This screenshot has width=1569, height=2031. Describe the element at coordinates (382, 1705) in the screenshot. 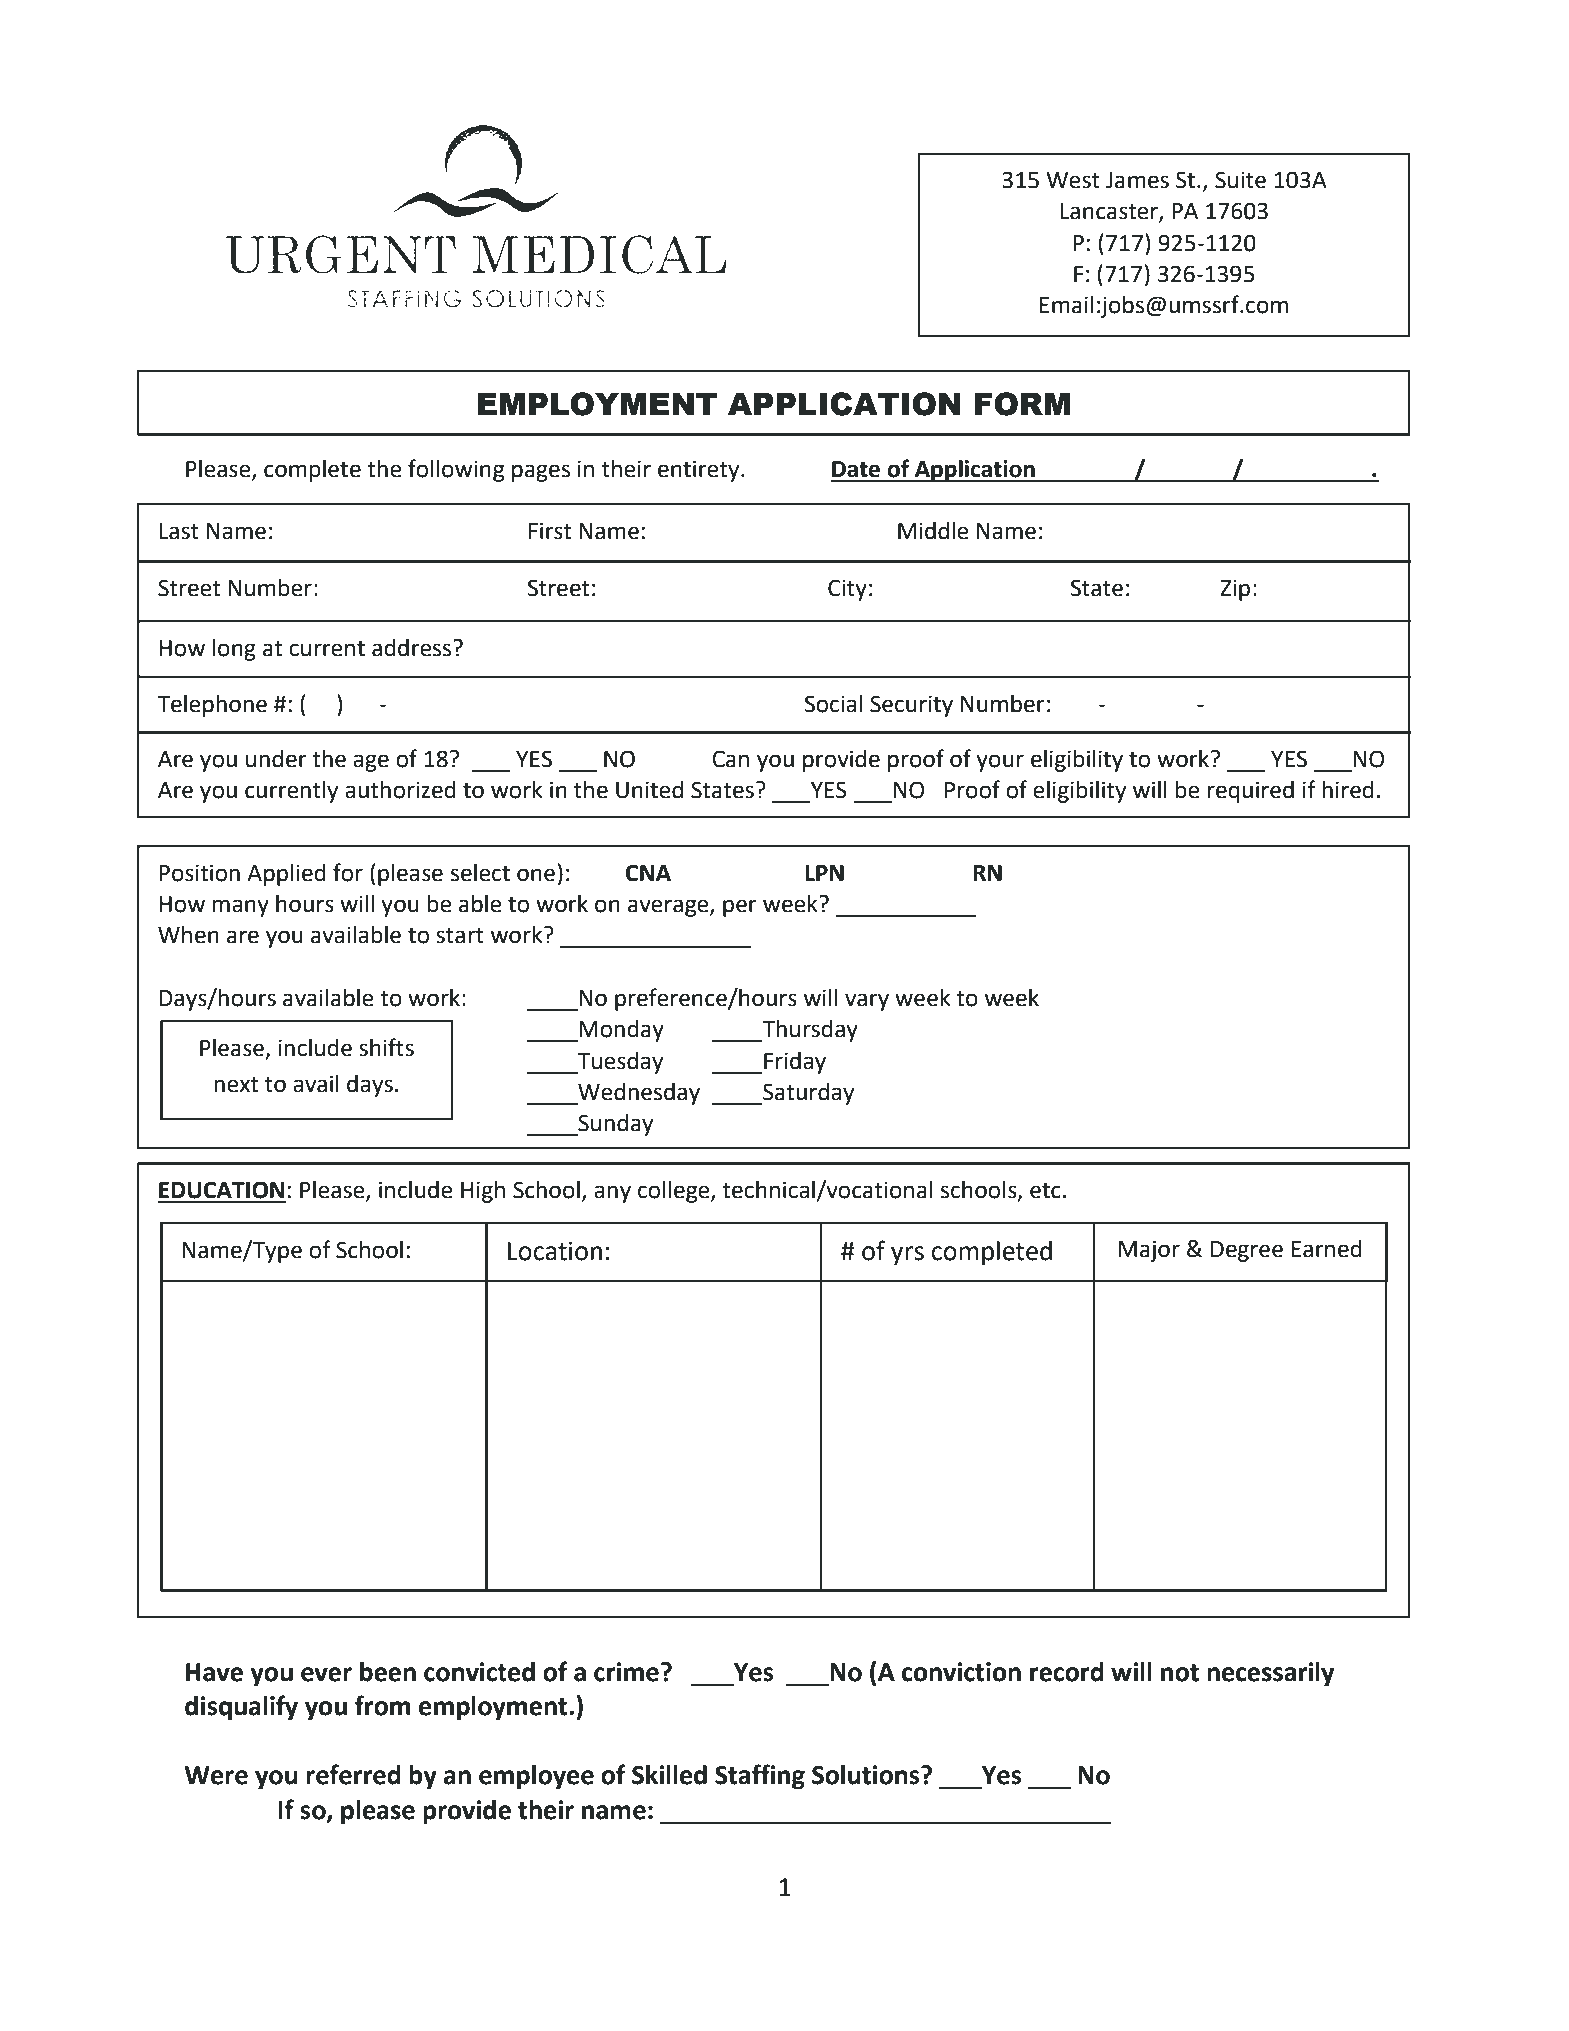

I see `from` at that location.
